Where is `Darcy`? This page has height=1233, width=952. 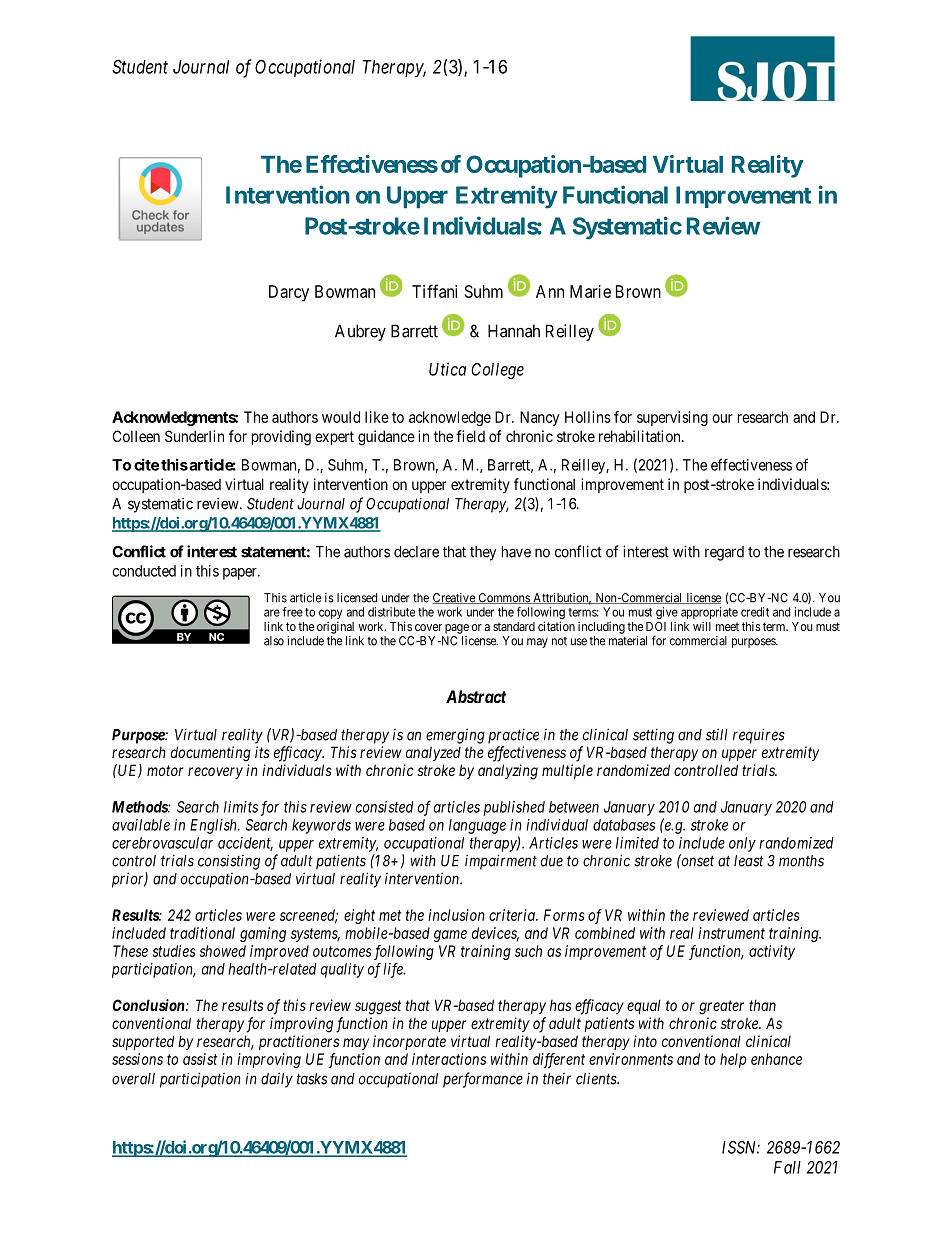
Darcy is located at coordinates (289, 293).
